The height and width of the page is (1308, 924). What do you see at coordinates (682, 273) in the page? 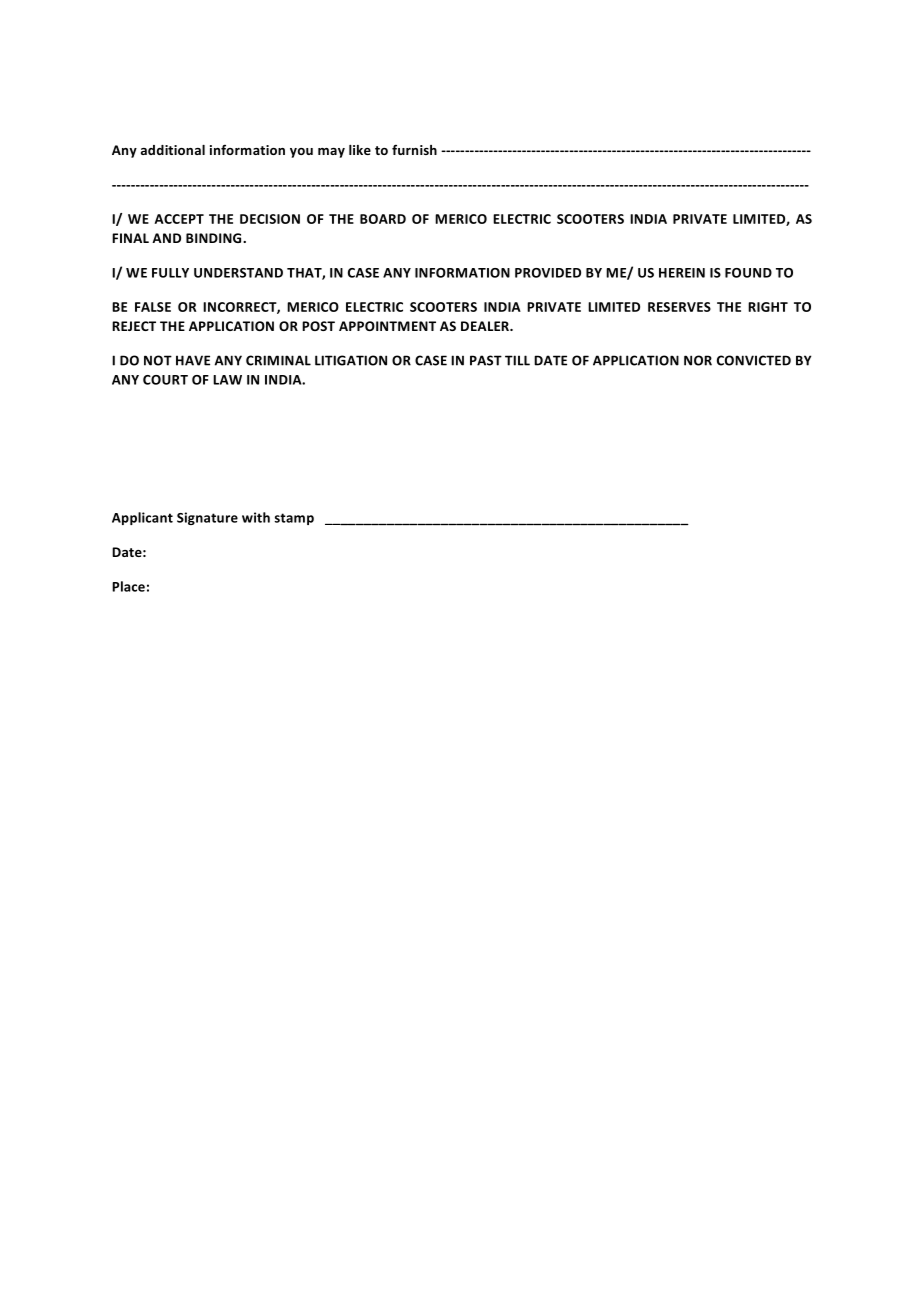
I see `HEREIN` at bounding box center [682, 273].
